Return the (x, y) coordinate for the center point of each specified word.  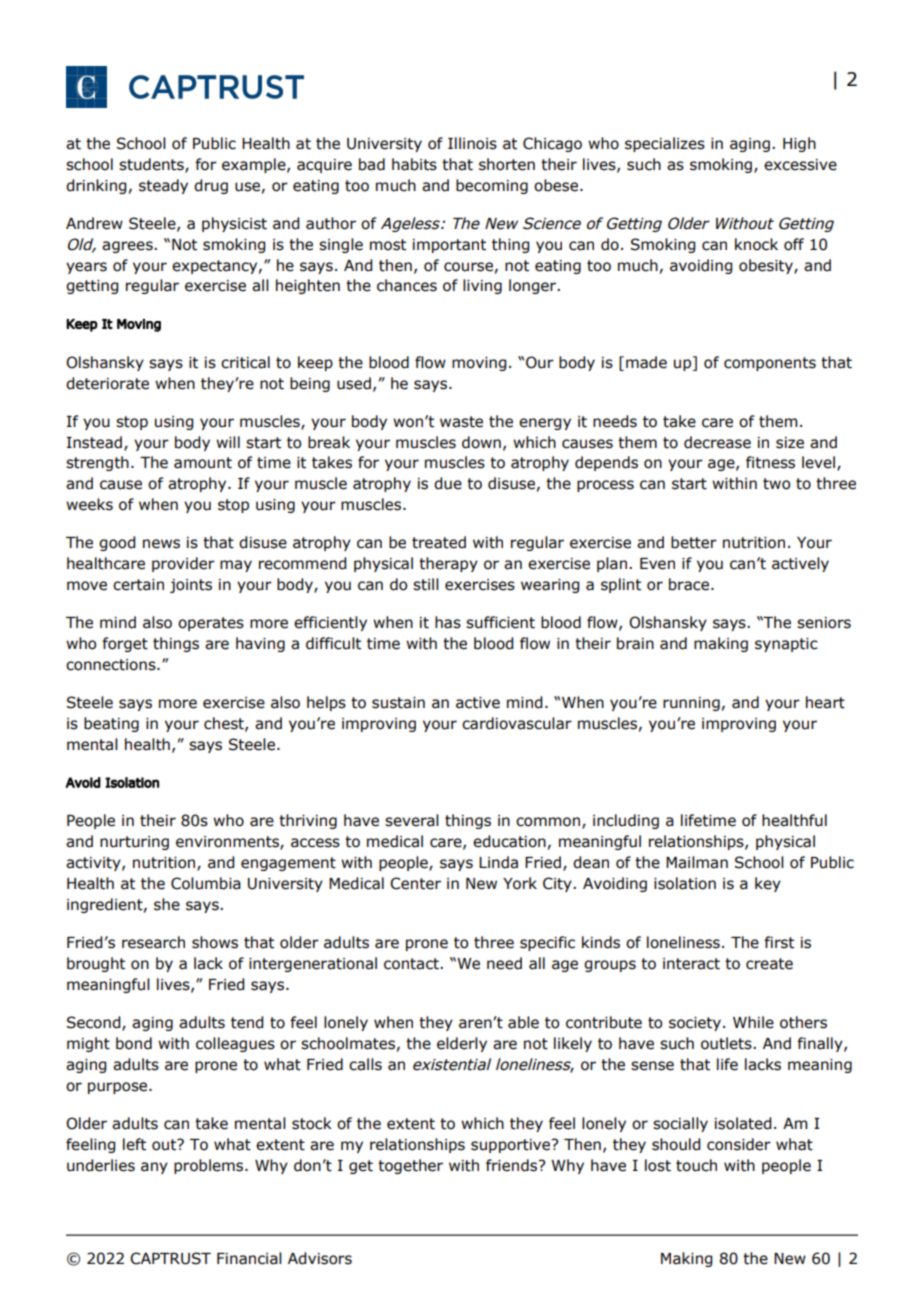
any (154, 1168)
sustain (398, 703)
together (410, 1166)
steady (163, 186)
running (691, 704)
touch (696, 1165)
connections (112, 665)
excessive (800, 165)
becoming (492, 186)
